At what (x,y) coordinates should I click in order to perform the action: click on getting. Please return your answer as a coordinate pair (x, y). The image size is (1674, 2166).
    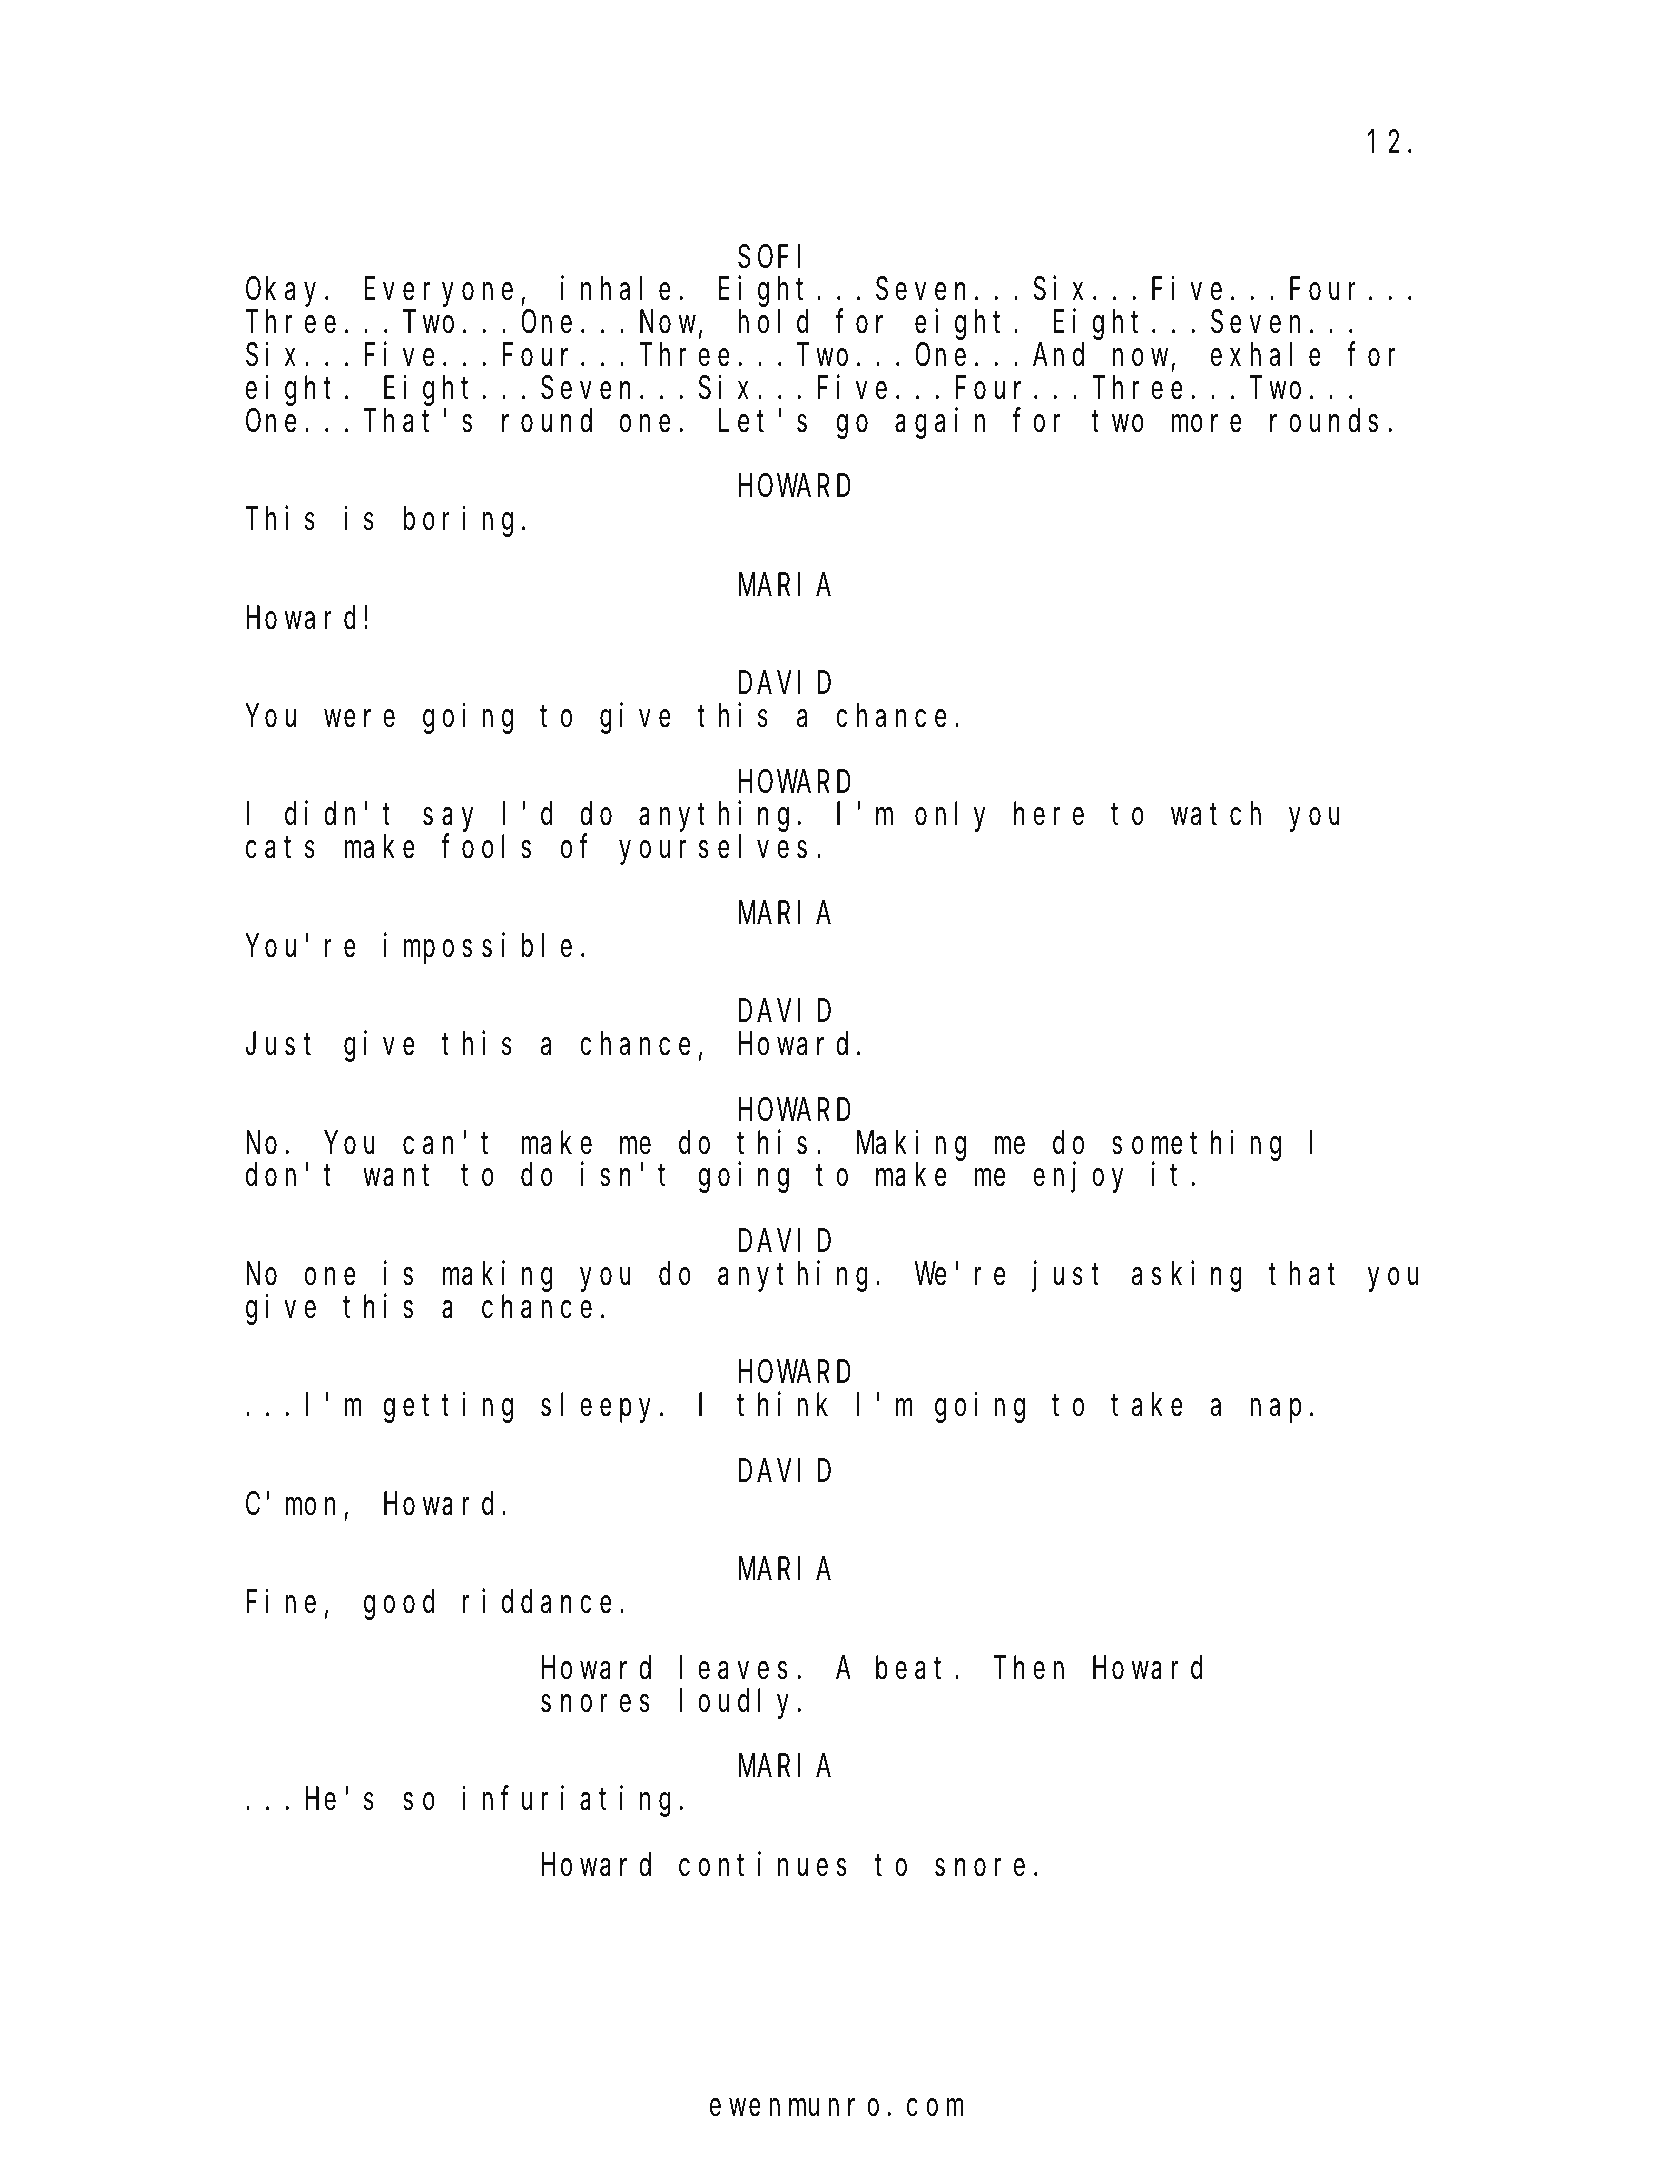
    Looking at the image, I should click on (448, 1408).
